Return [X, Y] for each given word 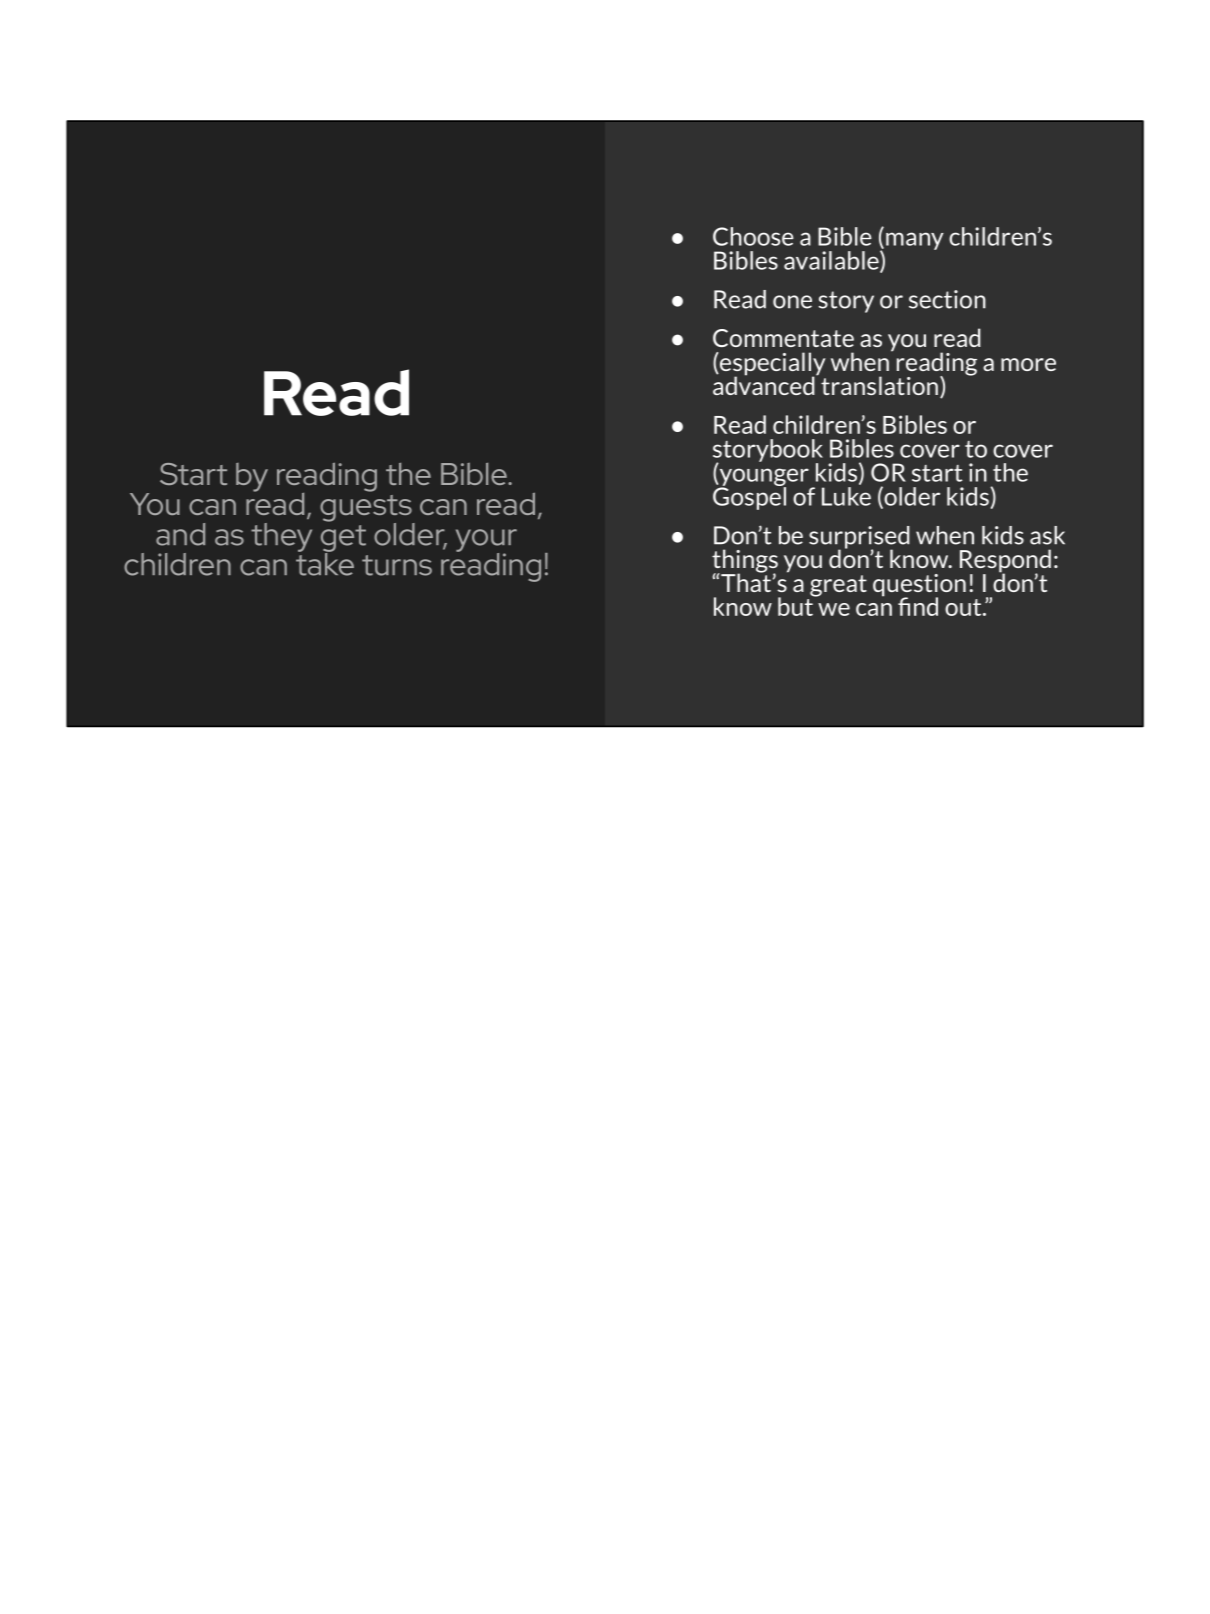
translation [879, 385]
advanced [765, 384]
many [915, 241]
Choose [753, 236]
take [325, 563]
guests [367, 509]
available [832, 261]
